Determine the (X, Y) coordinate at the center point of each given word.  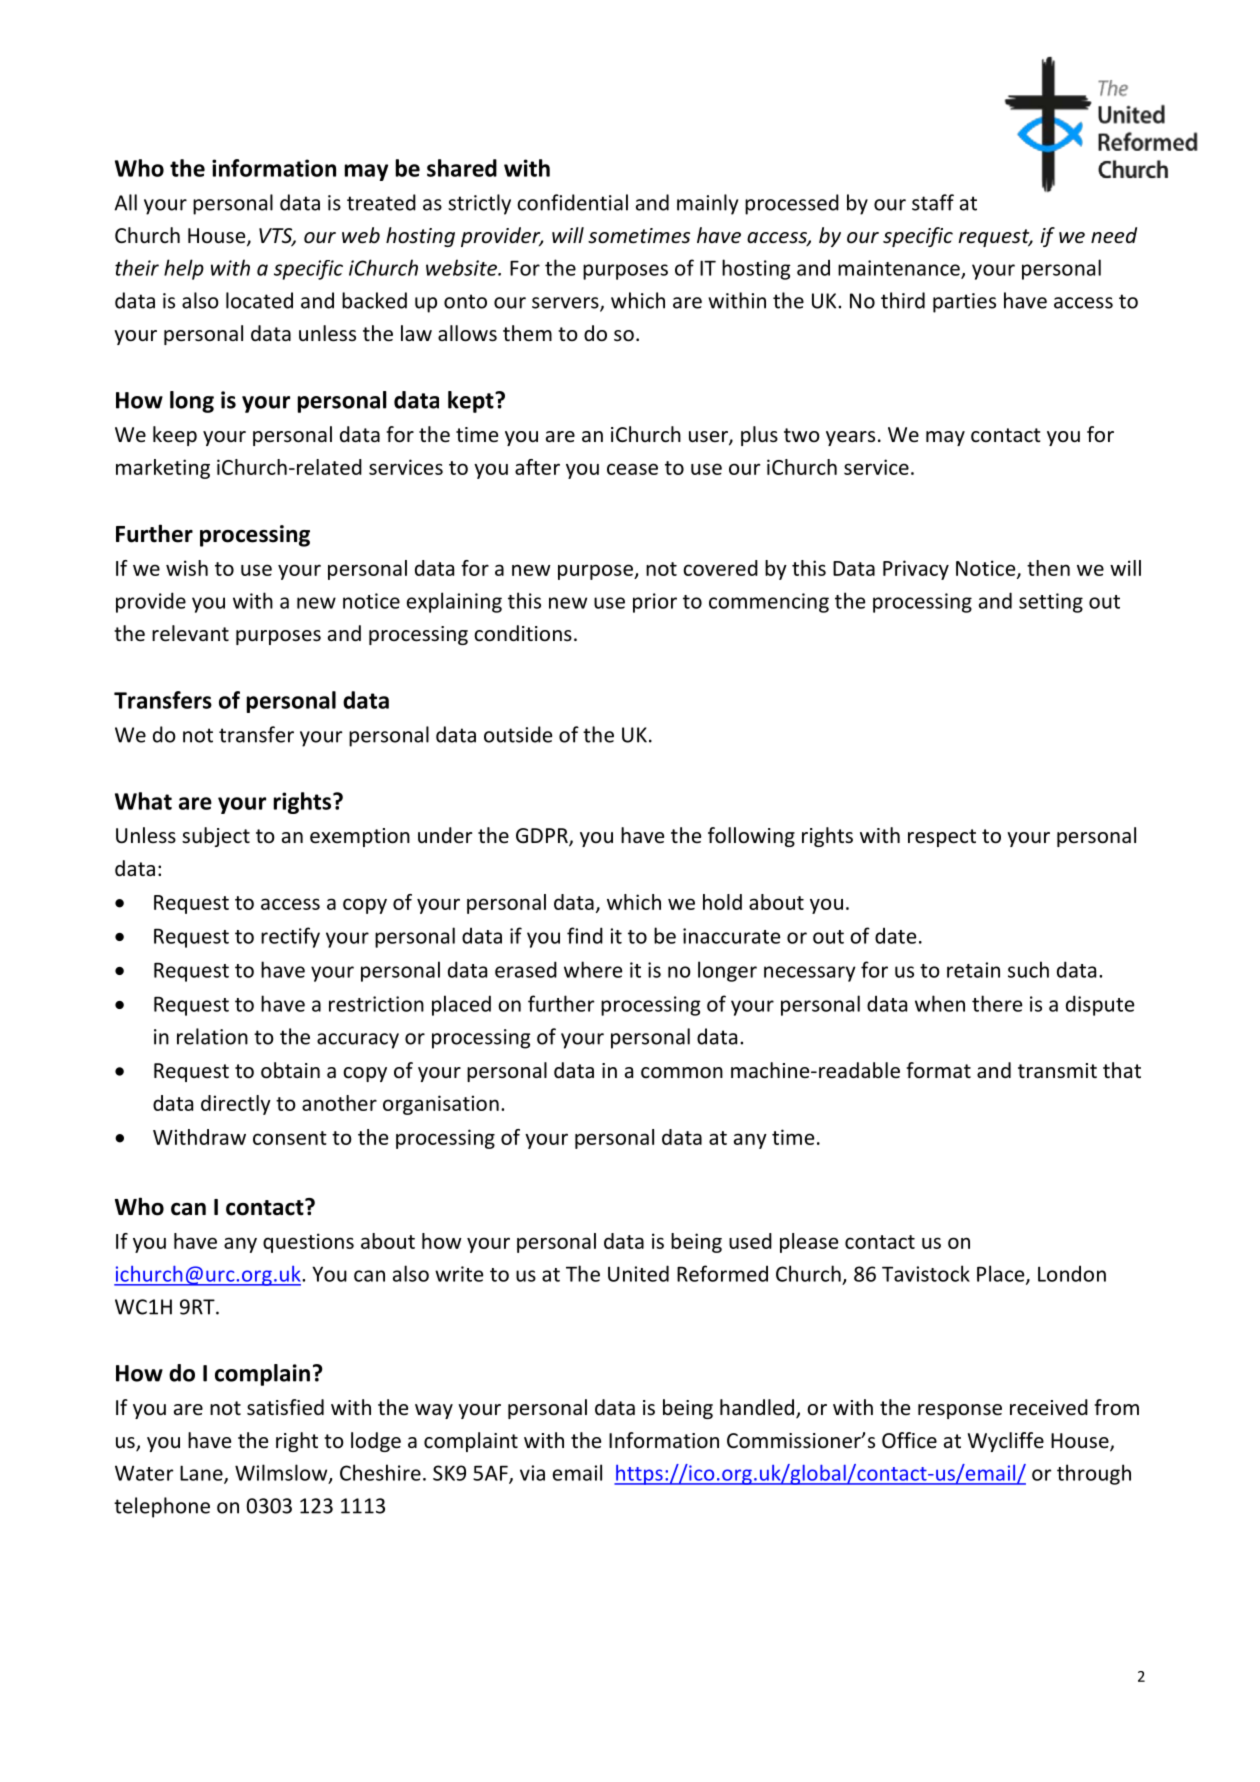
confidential (572, 202)
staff (933, 202)
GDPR (543, 837)
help (184, 269)
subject (216, 837)
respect (942, 838)
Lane (202, 1474)
